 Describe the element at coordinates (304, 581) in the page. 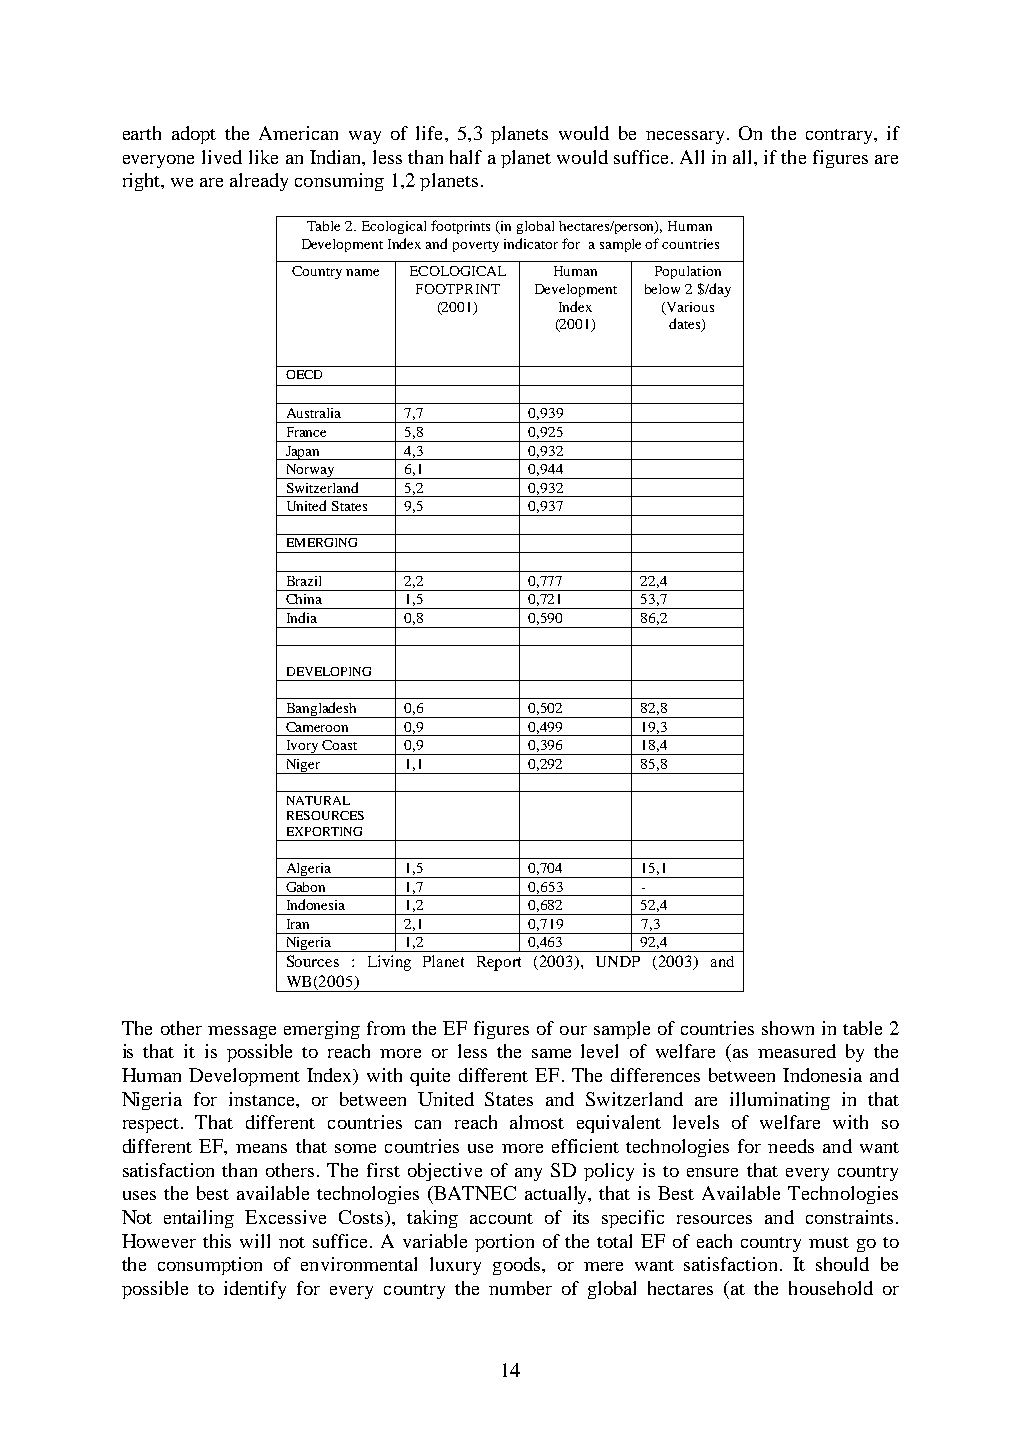

I see `Brazil` at that location.
